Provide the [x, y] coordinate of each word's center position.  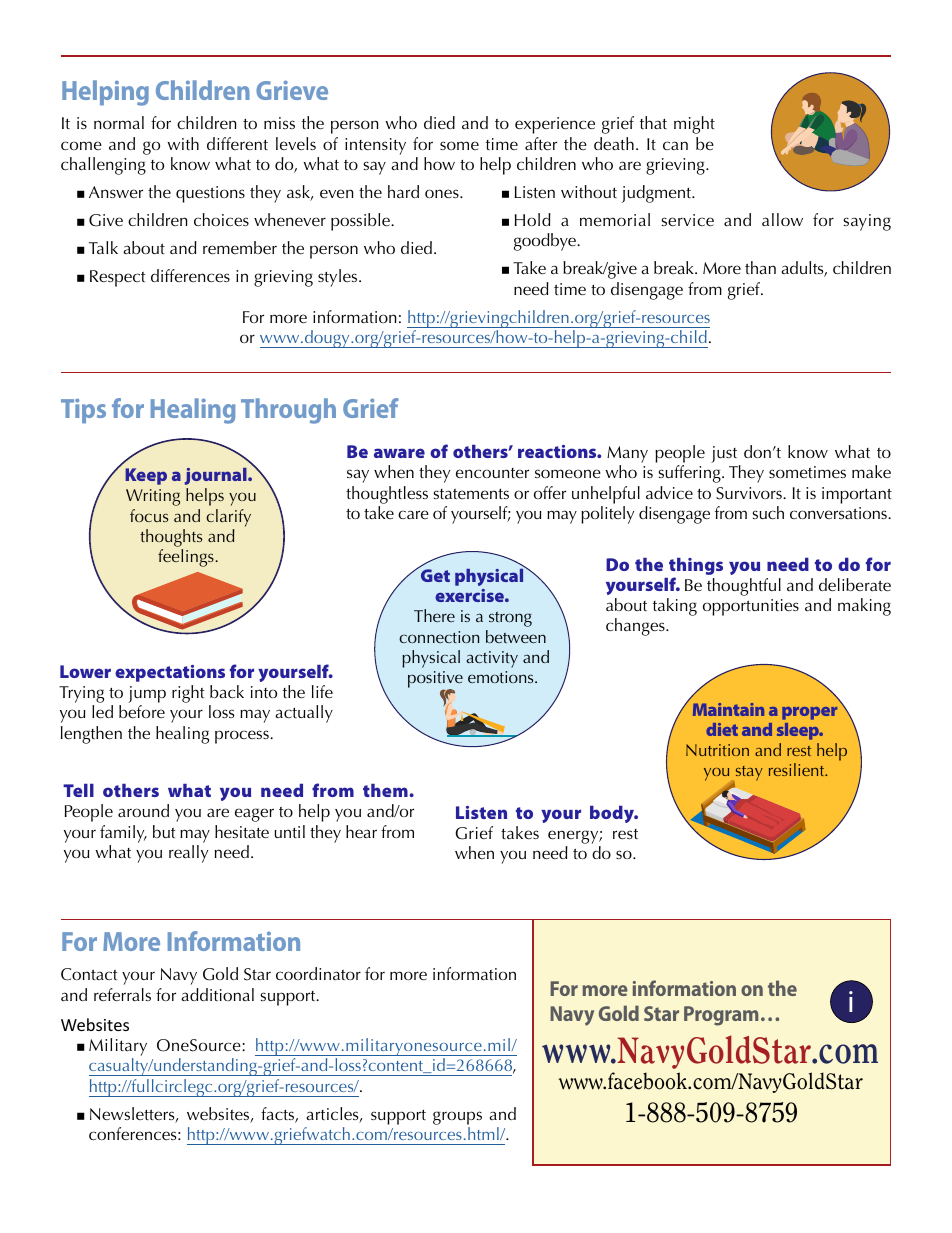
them [386, 790]
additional [217, 994]
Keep [146, 476]
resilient [798, 769]
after [541, 143]
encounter [492, 473]
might [694, 125]
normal [119, 122]
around [143, 810]
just [725, 456]
